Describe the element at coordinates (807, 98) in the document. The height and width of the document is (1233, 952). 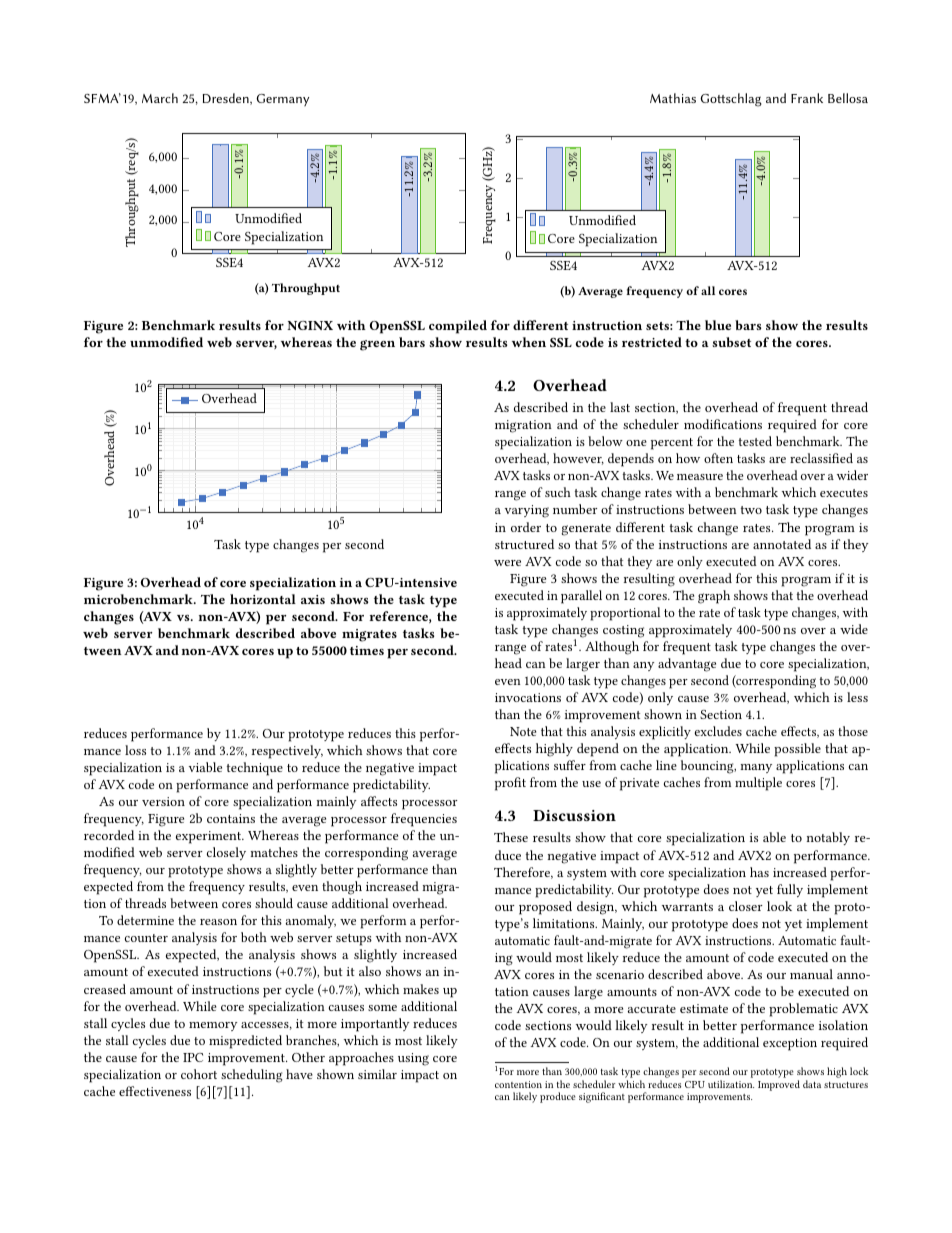
I see `Frank` at that location.
